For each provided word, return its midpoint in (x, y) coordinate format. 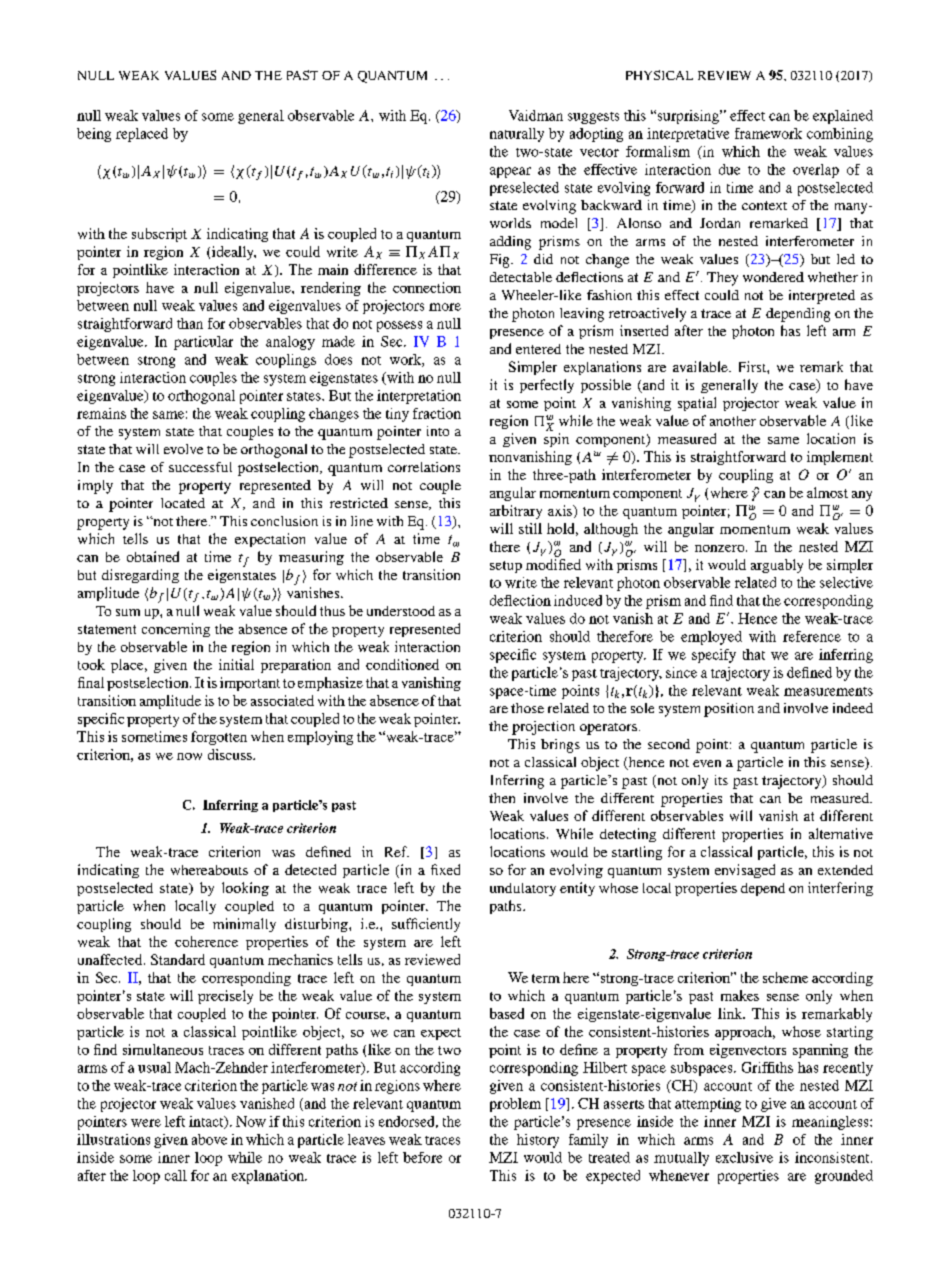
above (209, 1139)
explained (843, 117)
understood (401, 611)
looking (245, 889)
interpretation (419, 397)
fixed (445, 869)
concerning (176, 630)
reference (812, 636)
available (701, 366)
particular (203, 343)
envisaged (745, 871)
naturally (517, 135)
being (94, 135)
